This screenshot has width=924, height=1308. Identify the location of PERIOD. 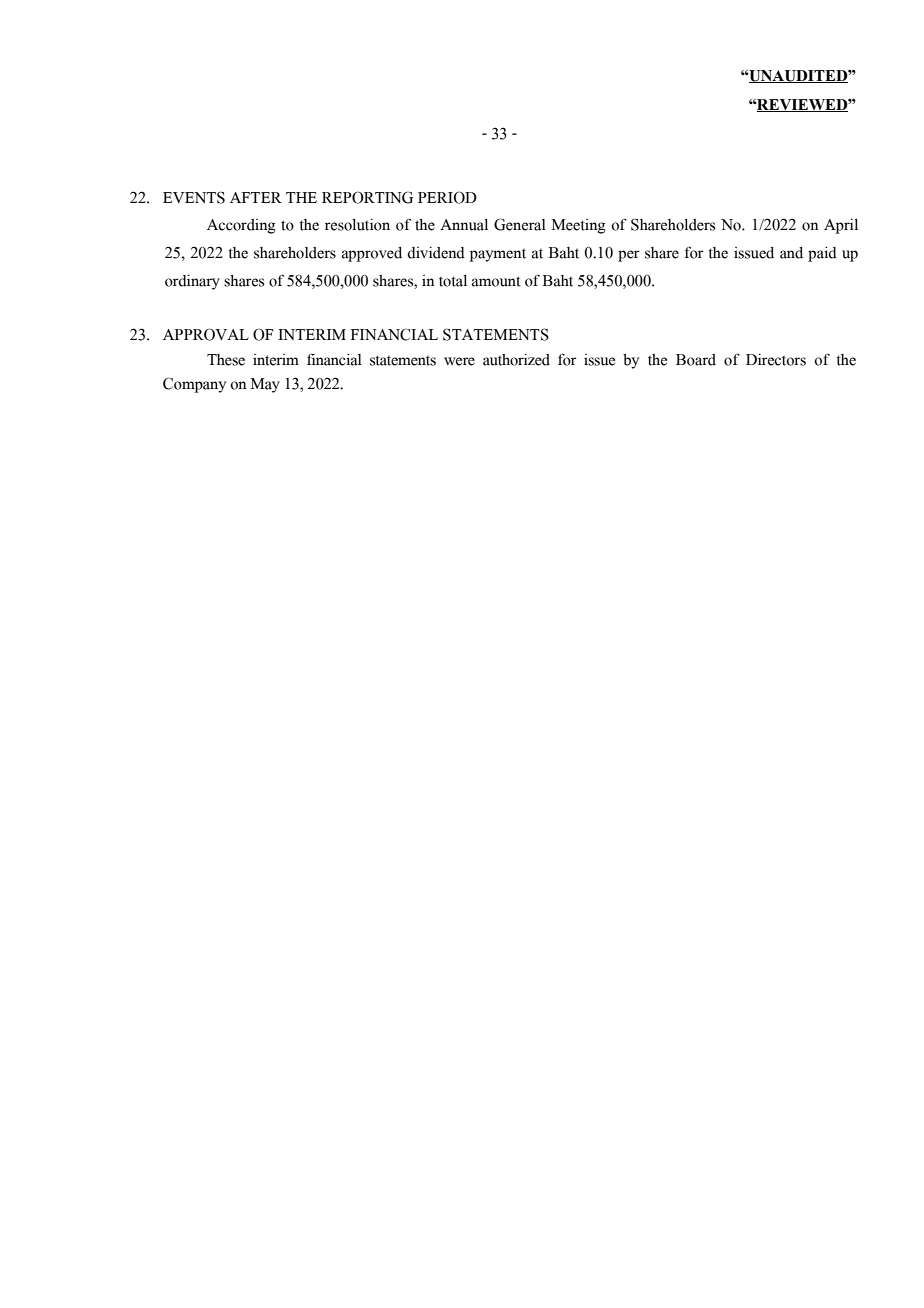
(447, 197).
